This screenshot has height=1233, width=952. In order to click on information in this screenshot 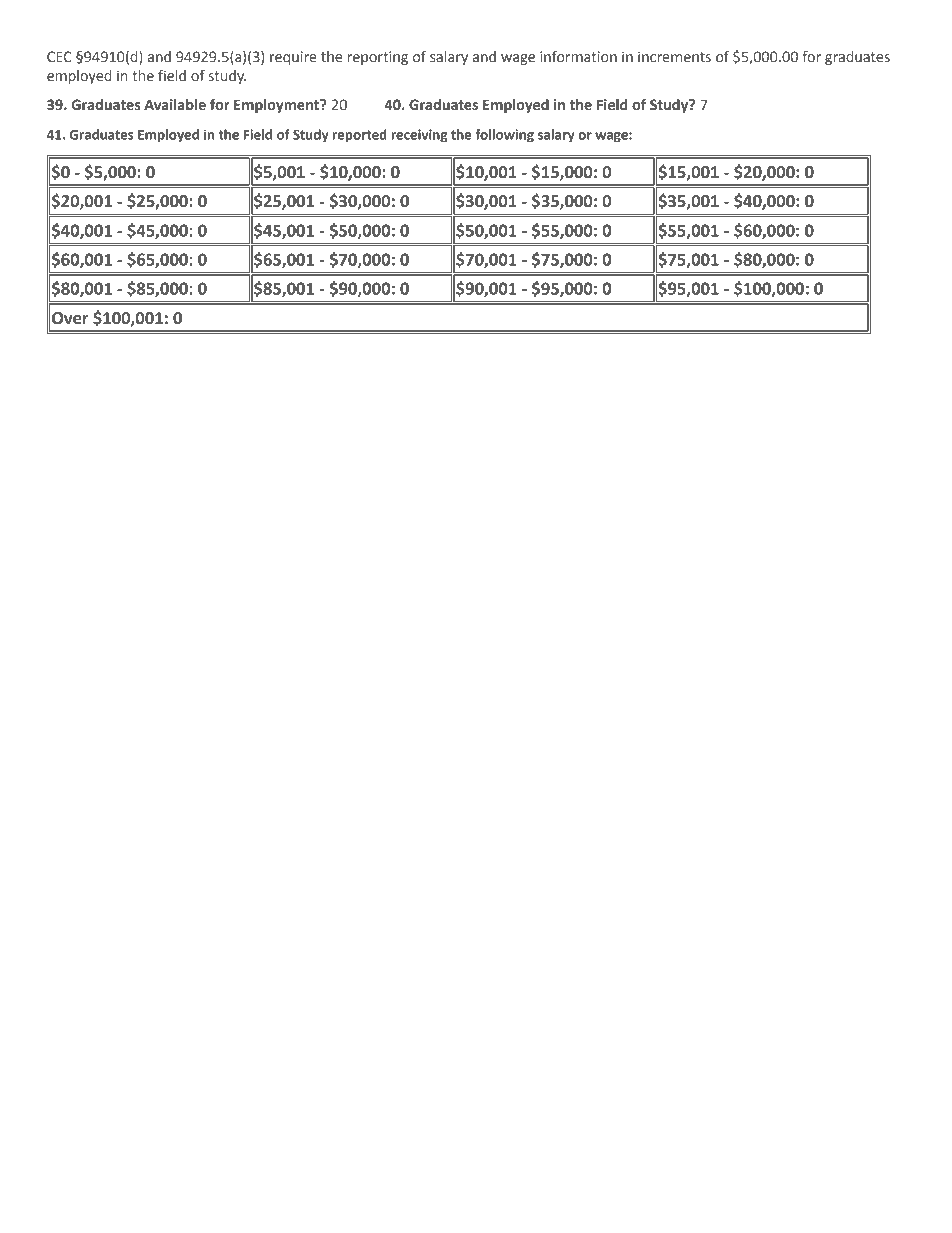, I will do `click(578, 57)`.
